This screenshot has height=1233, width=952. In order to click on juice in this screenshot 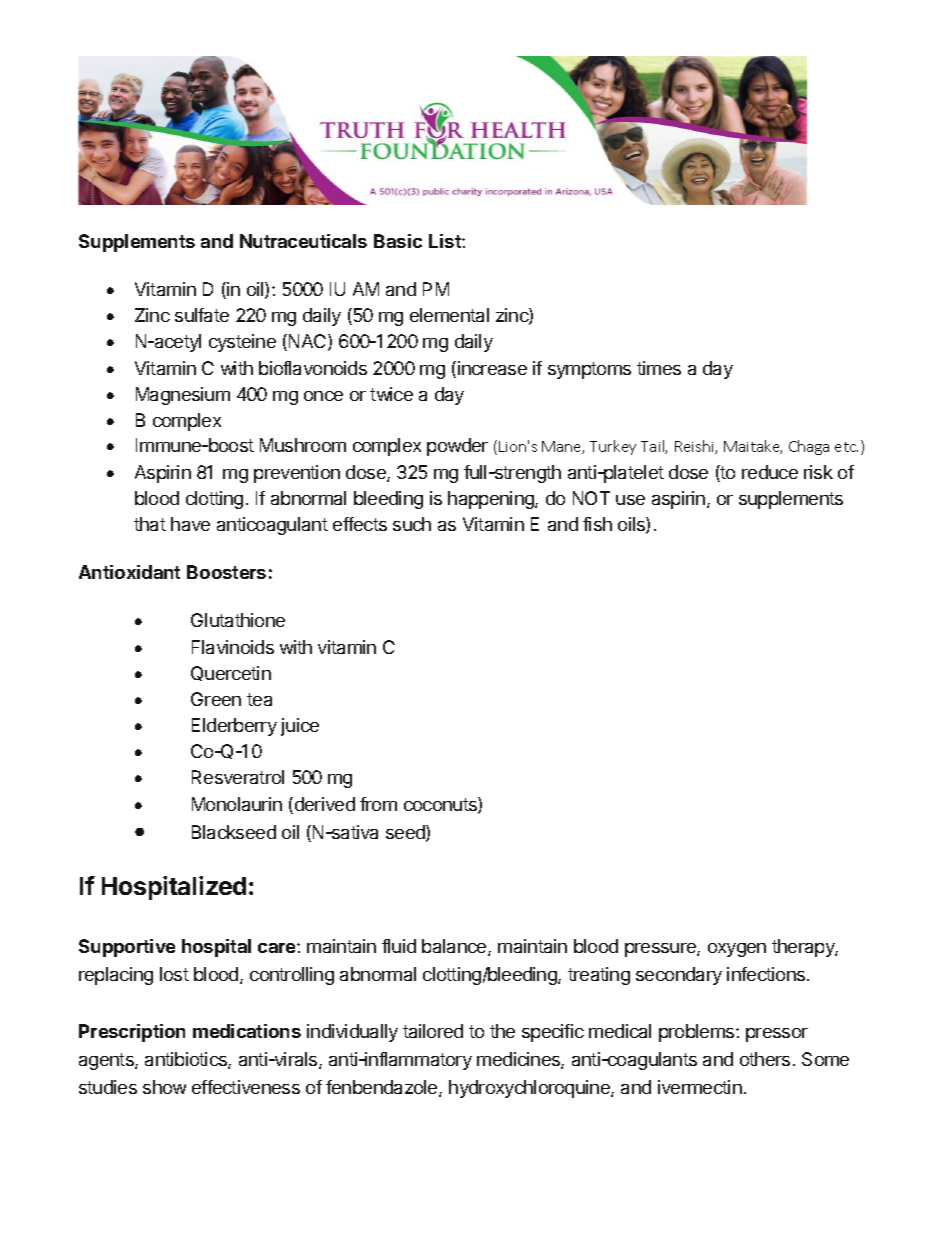, I will do `click(300, 727)`.
